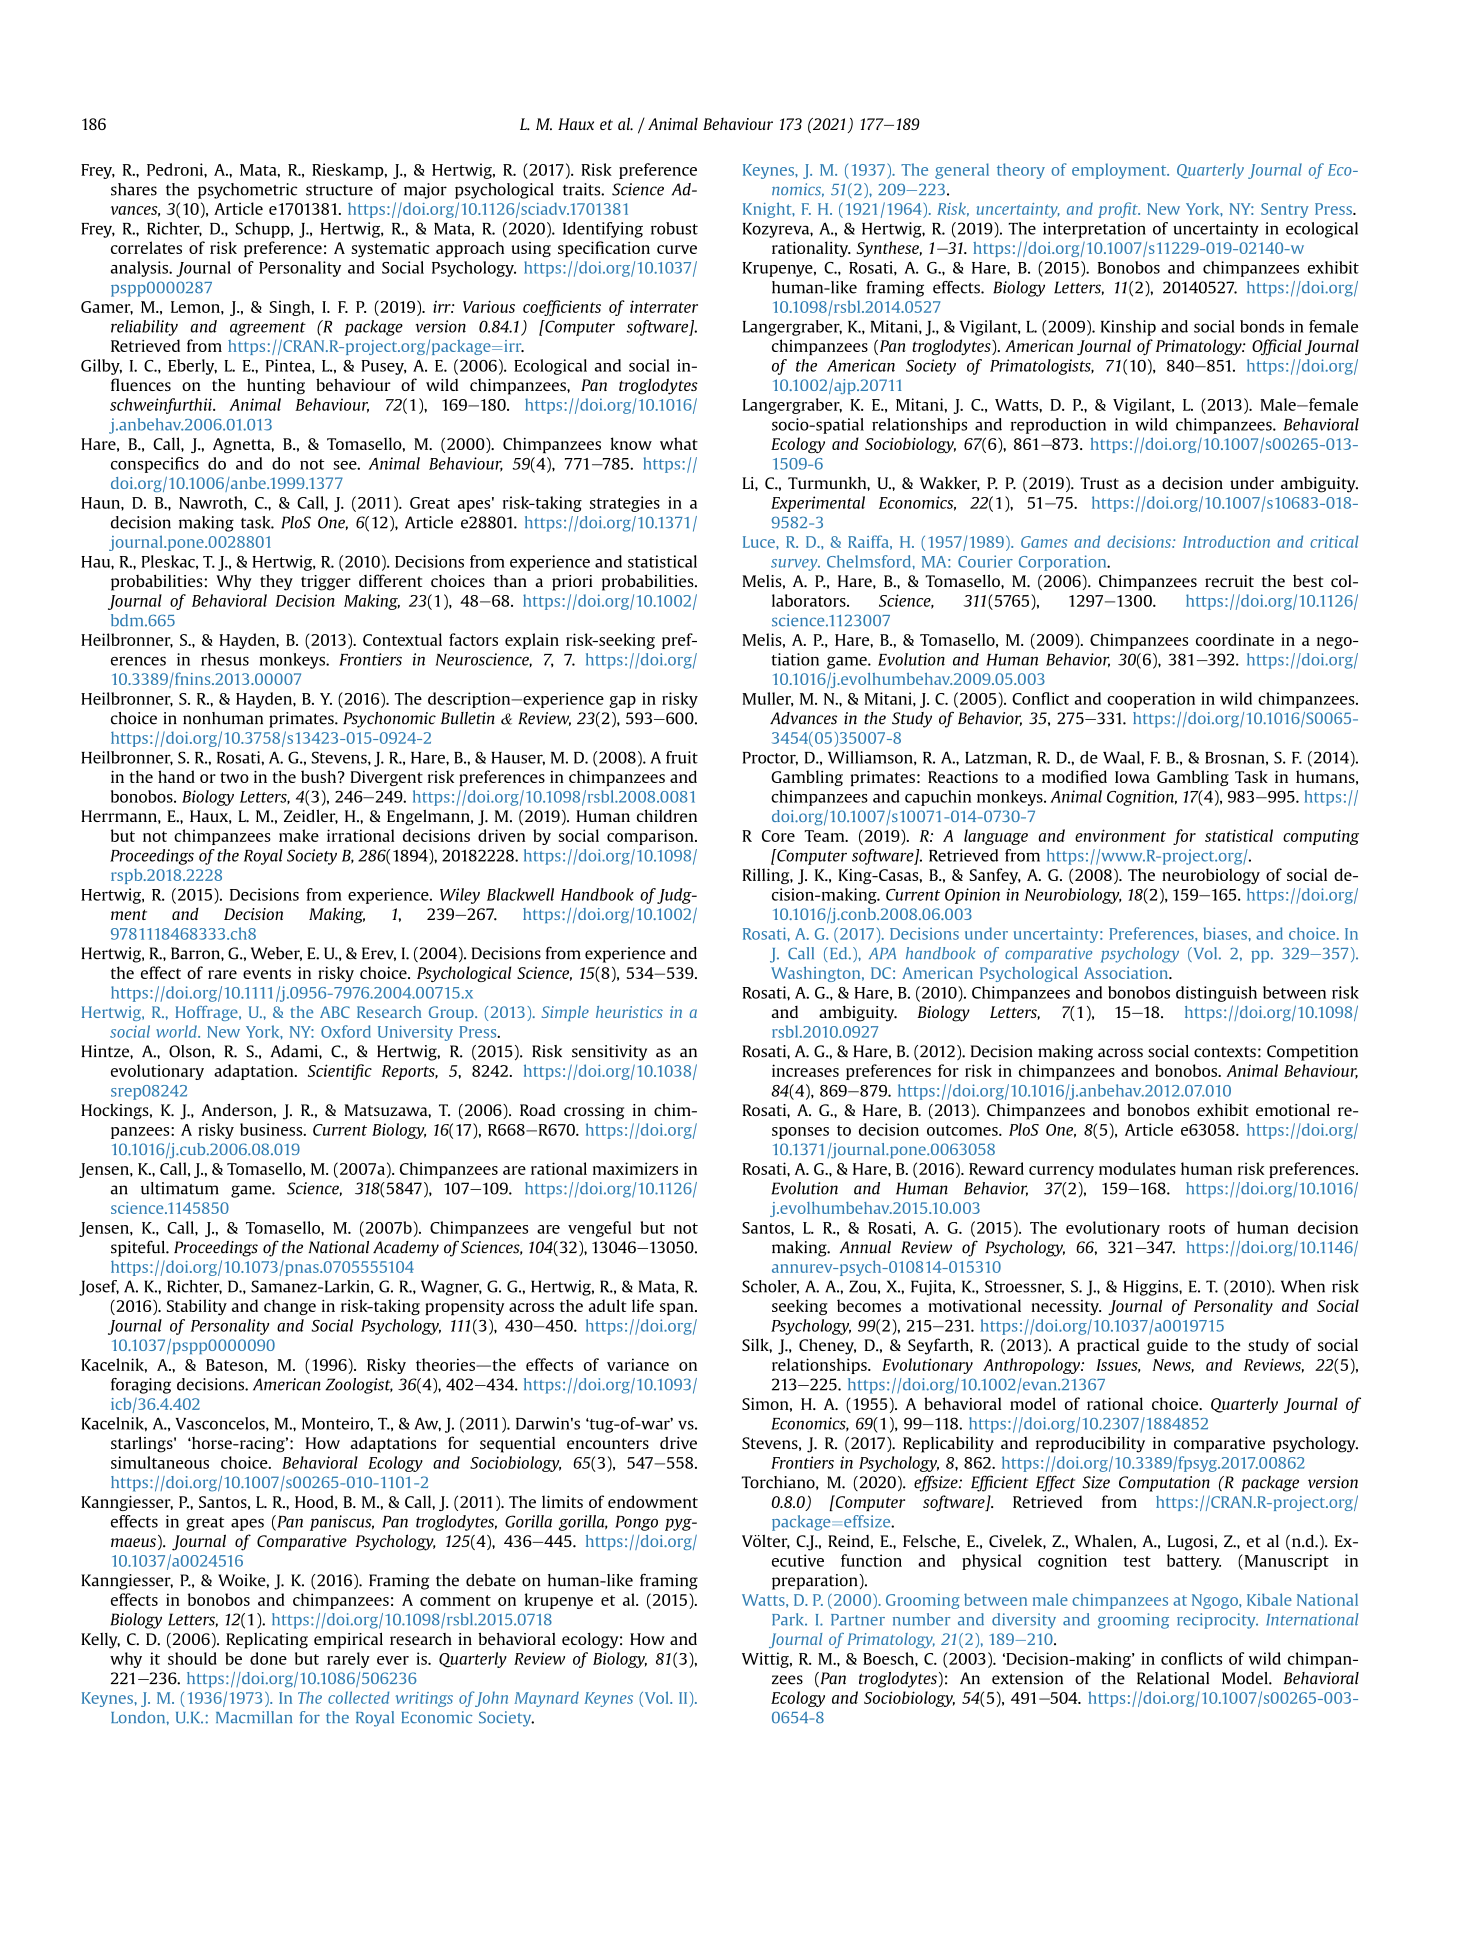 The height and width of the screenshot is (1951, 1463). I want to click on done, so click(268, 1658).
